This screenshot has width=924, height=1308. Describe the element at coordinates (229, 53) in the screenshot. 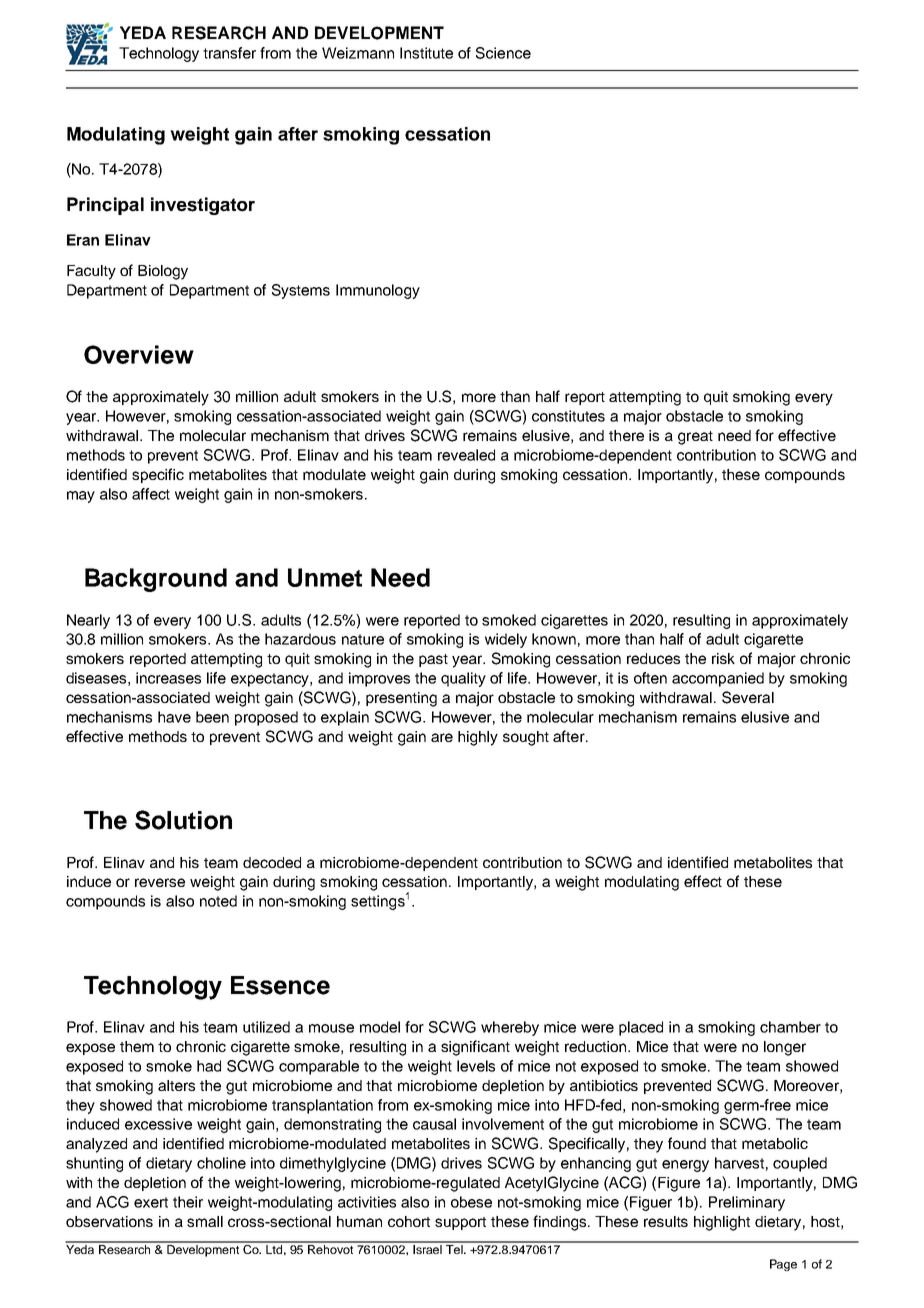

I see `transfer` at that location.
